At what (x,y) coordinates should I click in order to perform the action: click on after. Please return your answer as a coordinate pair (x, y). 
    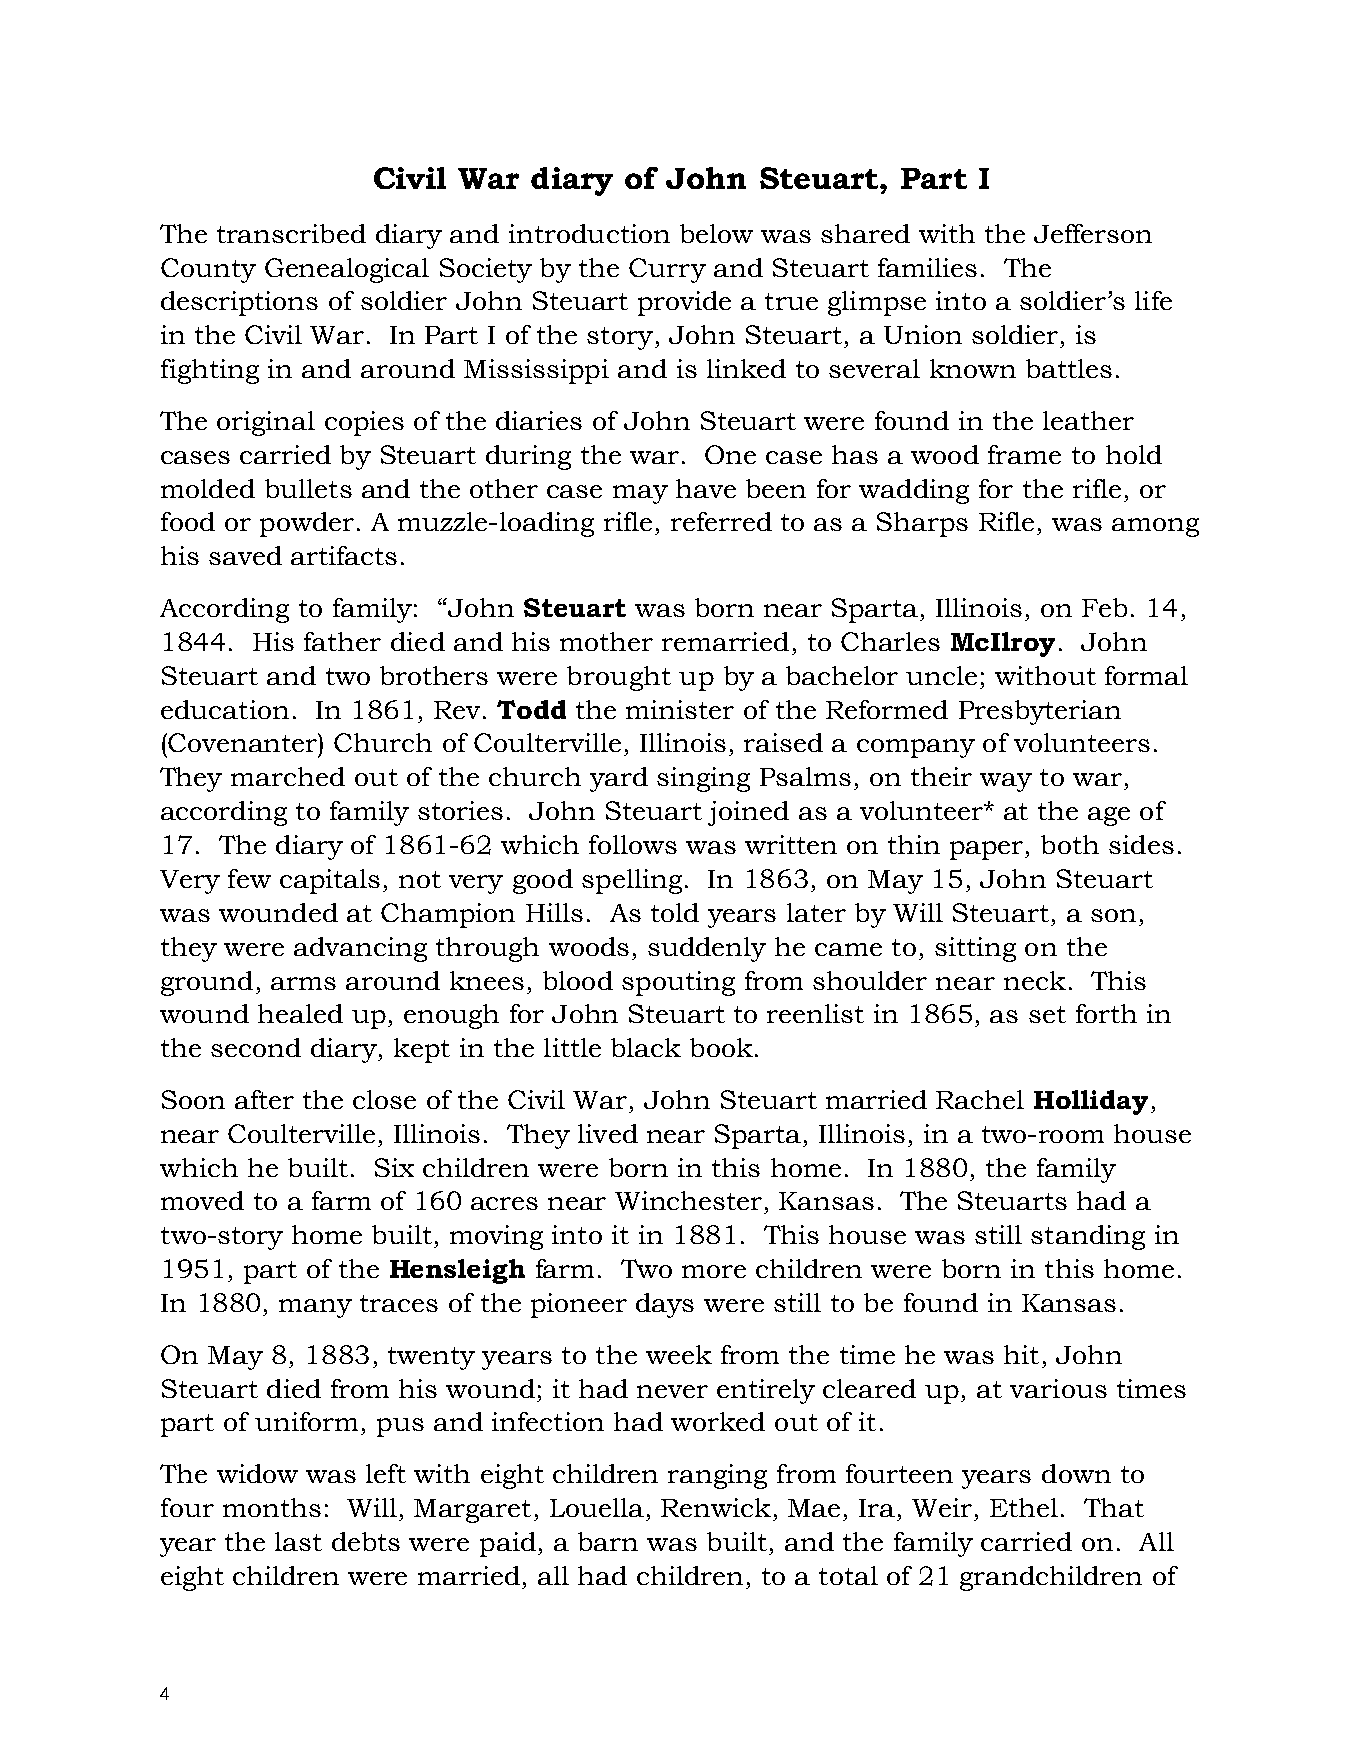
    Looking at the image, I should click on (264, 1099).
